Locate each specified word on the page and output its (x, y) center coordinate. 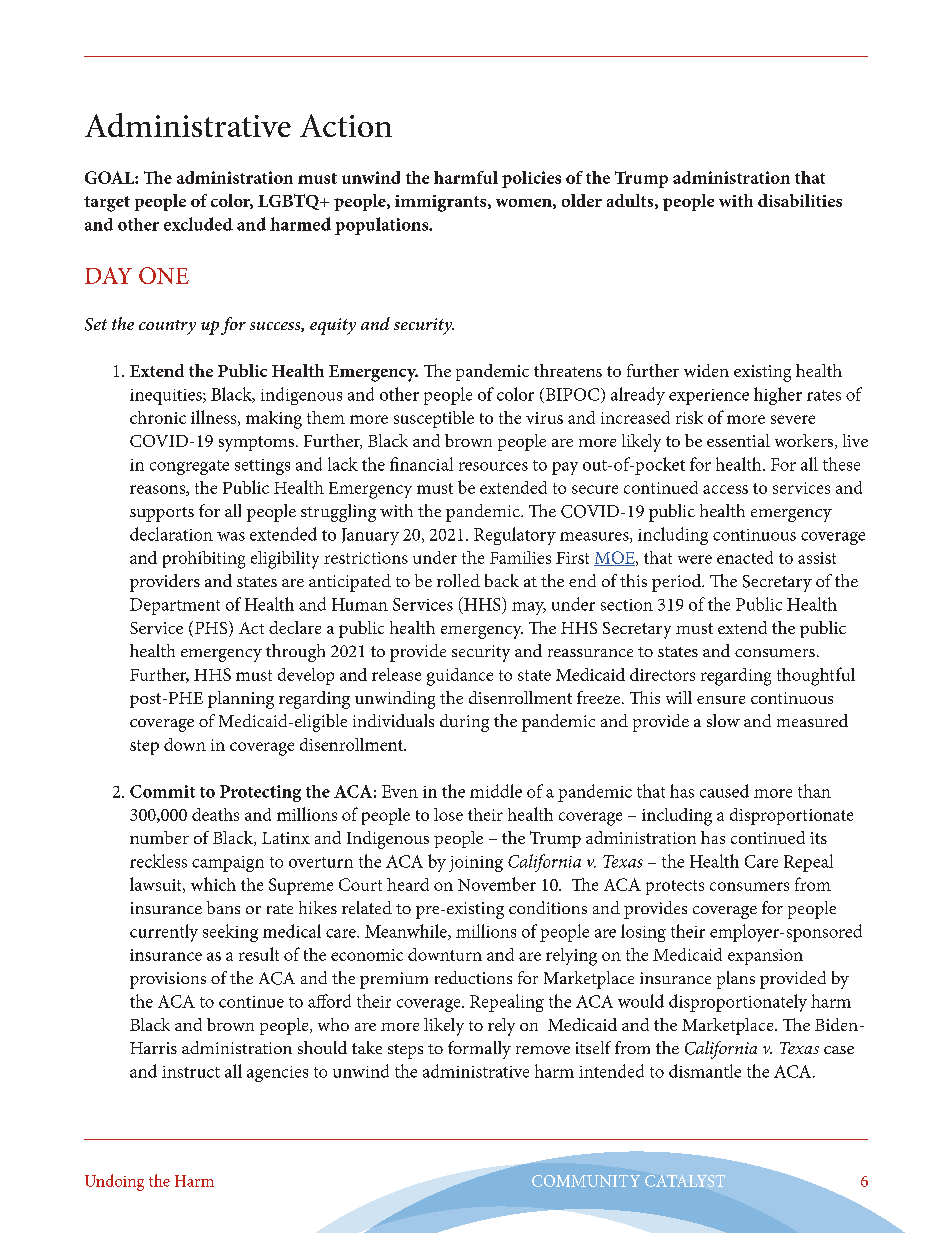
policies (531, 179)
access (725, 489)
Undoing (114, 1182)
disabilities (800, 200)
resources (493, 466)
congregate (189, 467)
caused (724, 791)
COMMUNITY (586, 1181)
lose (448, 814)
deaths (215, 814)
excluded (198, 224)
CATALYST (685, 1181)
